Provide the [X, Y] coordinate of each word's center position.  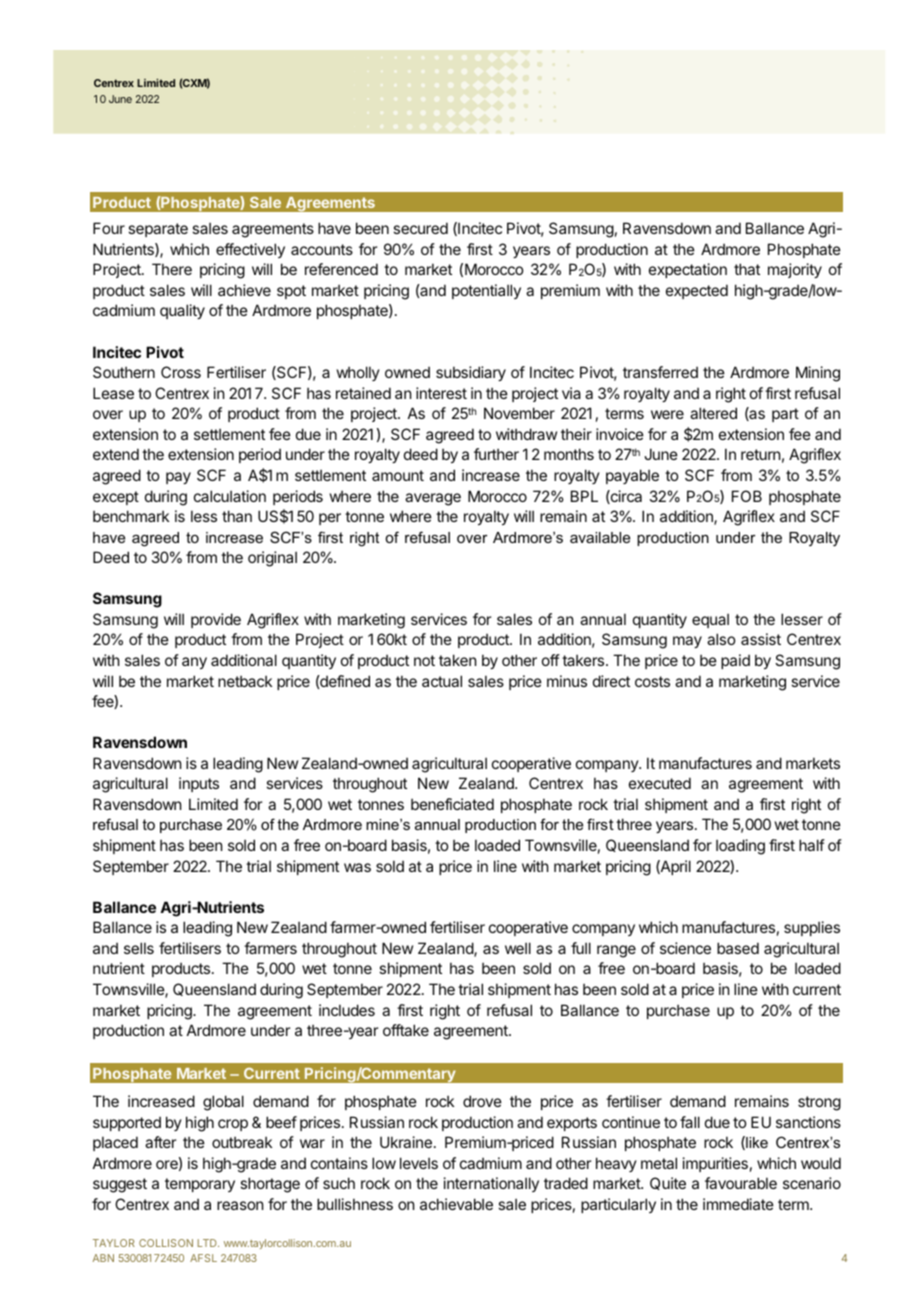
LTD [208, 1243]
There [172, 269]
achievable [456, 1204]
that [747, 269]
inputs [199, 784]
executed [660, 783]
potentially [486, 291]
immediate [738, 1204]
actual [442, 681]
